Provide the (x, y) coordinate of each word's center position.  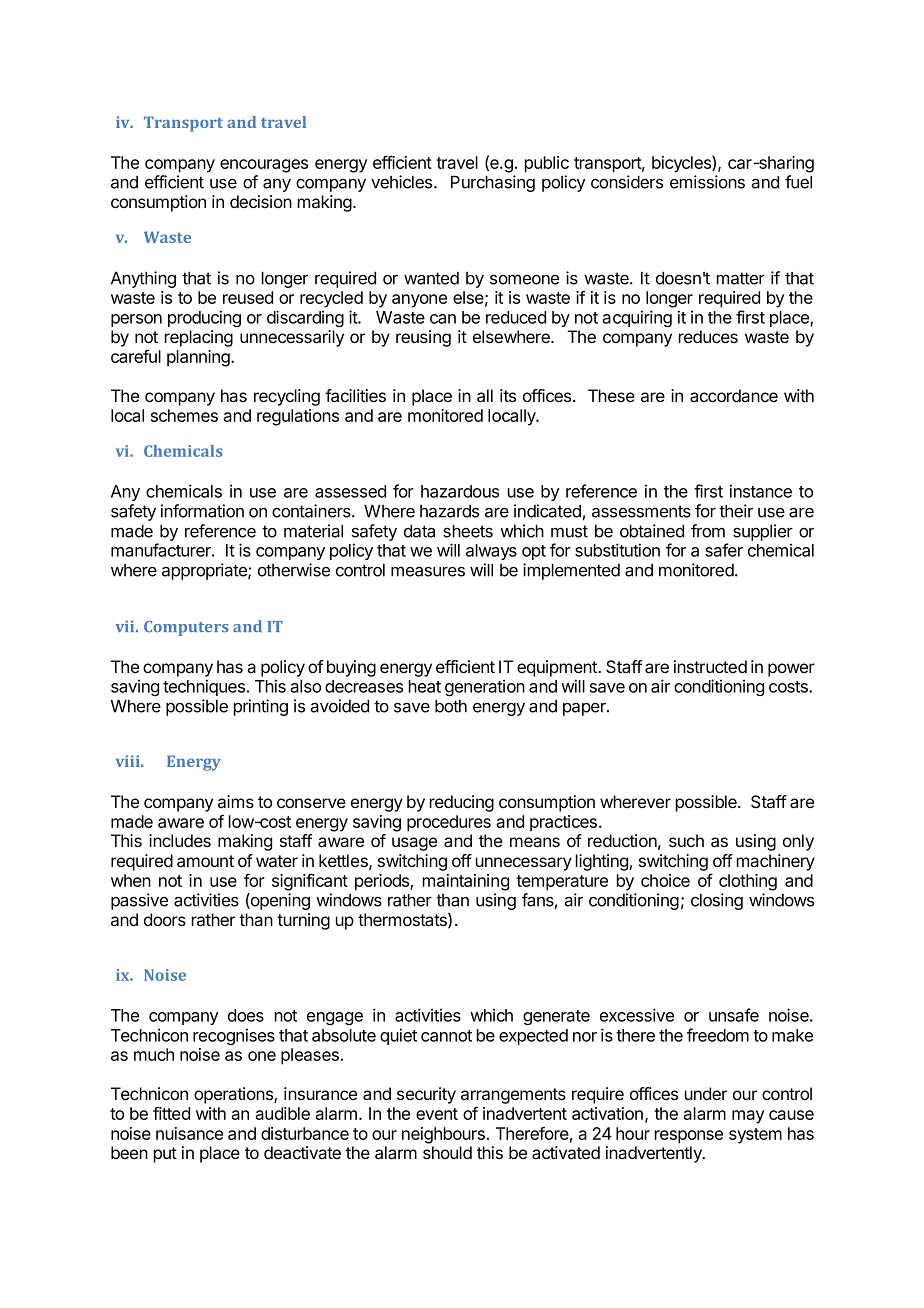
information (202, 511)
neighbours (443, 1135)
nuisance (189, 1133)
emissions (707, 182)
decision (261, 201)
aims (236, 801)
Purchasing (493, 183)
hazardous (460, 491)
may (748, 1117)
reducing (462, 803)
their (736, 511)
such (686, 840)
